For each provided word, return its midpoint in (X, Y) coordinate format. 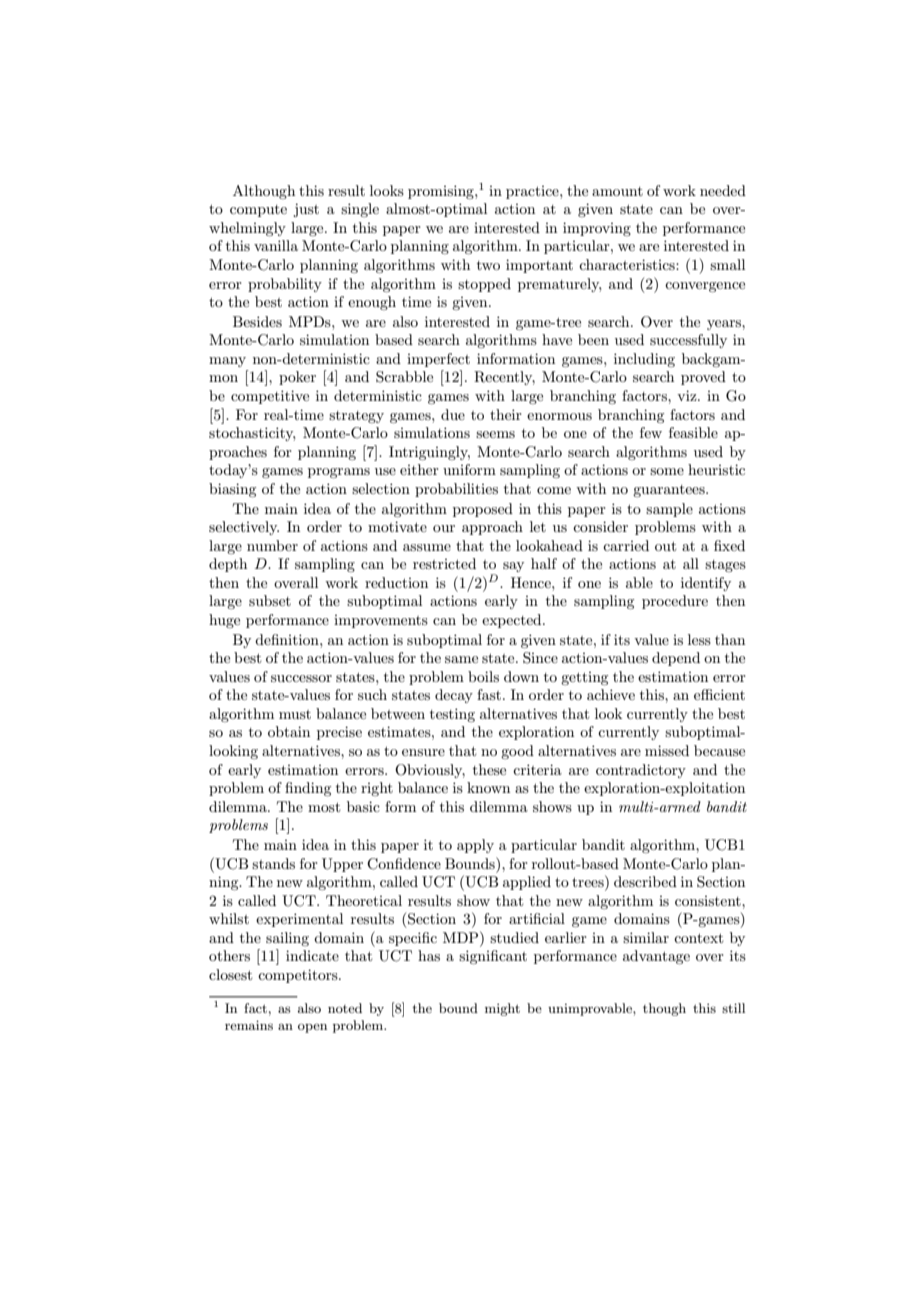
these (489, 769)
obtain (289, 731)
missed (667, 750)
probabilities (456, 490)
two (488, 265)
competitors (299, 976)
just (306, 210)
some (667, 471)
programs (339, 473)
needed (723, 190)
